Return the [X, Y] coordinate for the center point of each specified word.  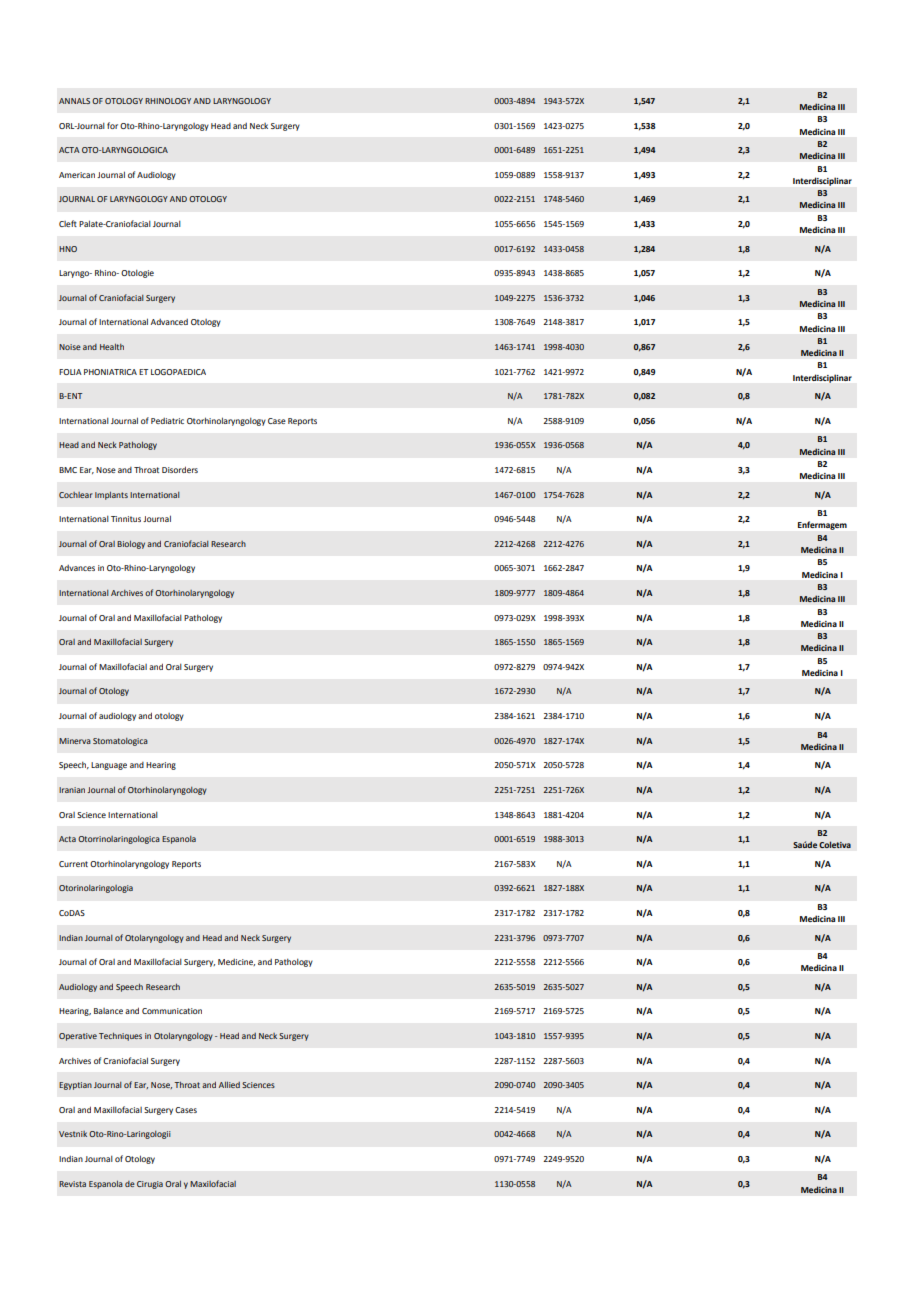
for [112, 125]
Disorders [180, 469]
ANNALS [74, 101]
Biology [131, 545]
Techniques [120, 1037]
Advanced [169, 322]
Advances [77, 568]
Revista [72, 1184]
